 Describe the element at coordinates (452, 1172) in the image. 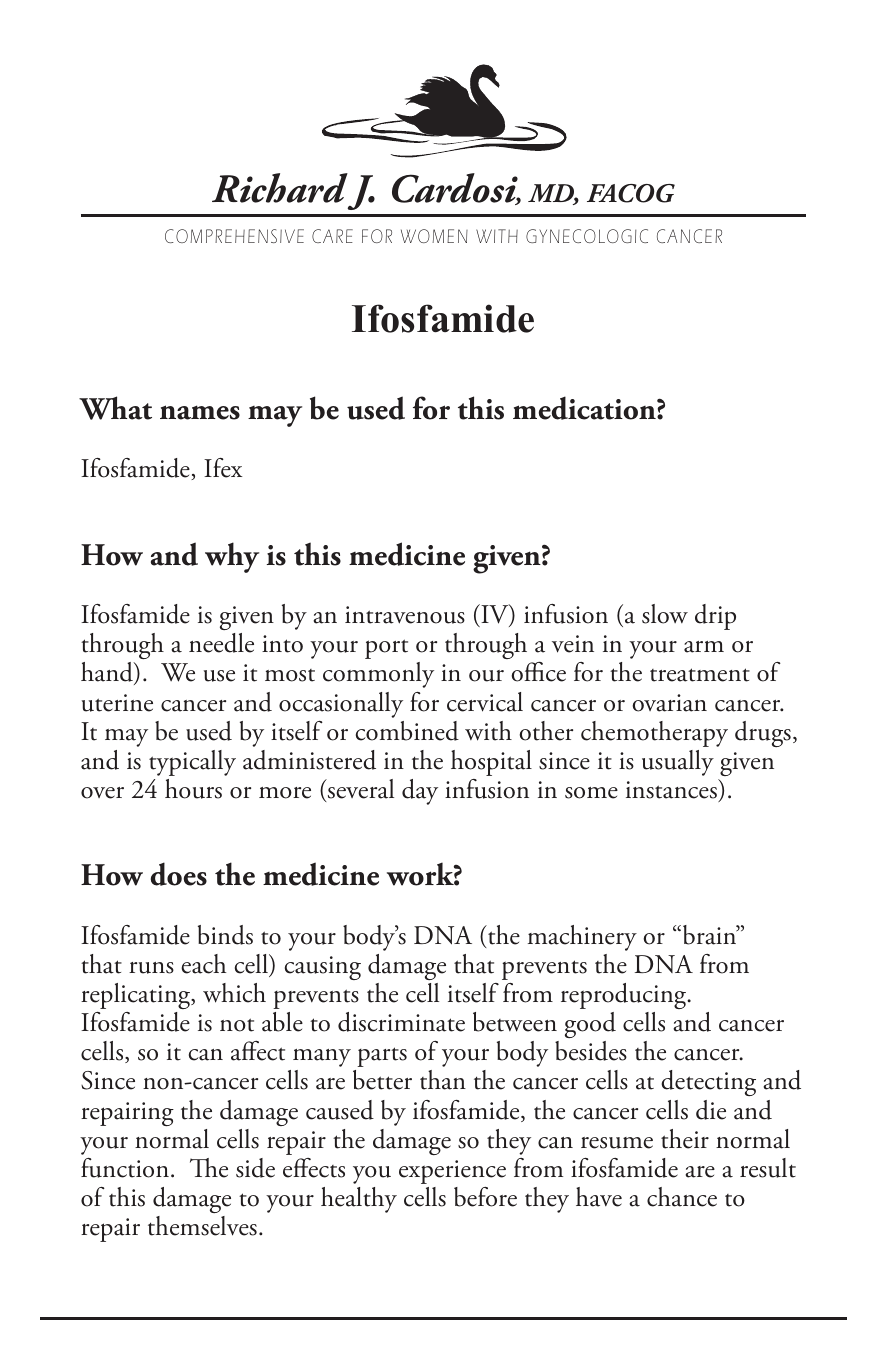

I see `experience` at that location.
